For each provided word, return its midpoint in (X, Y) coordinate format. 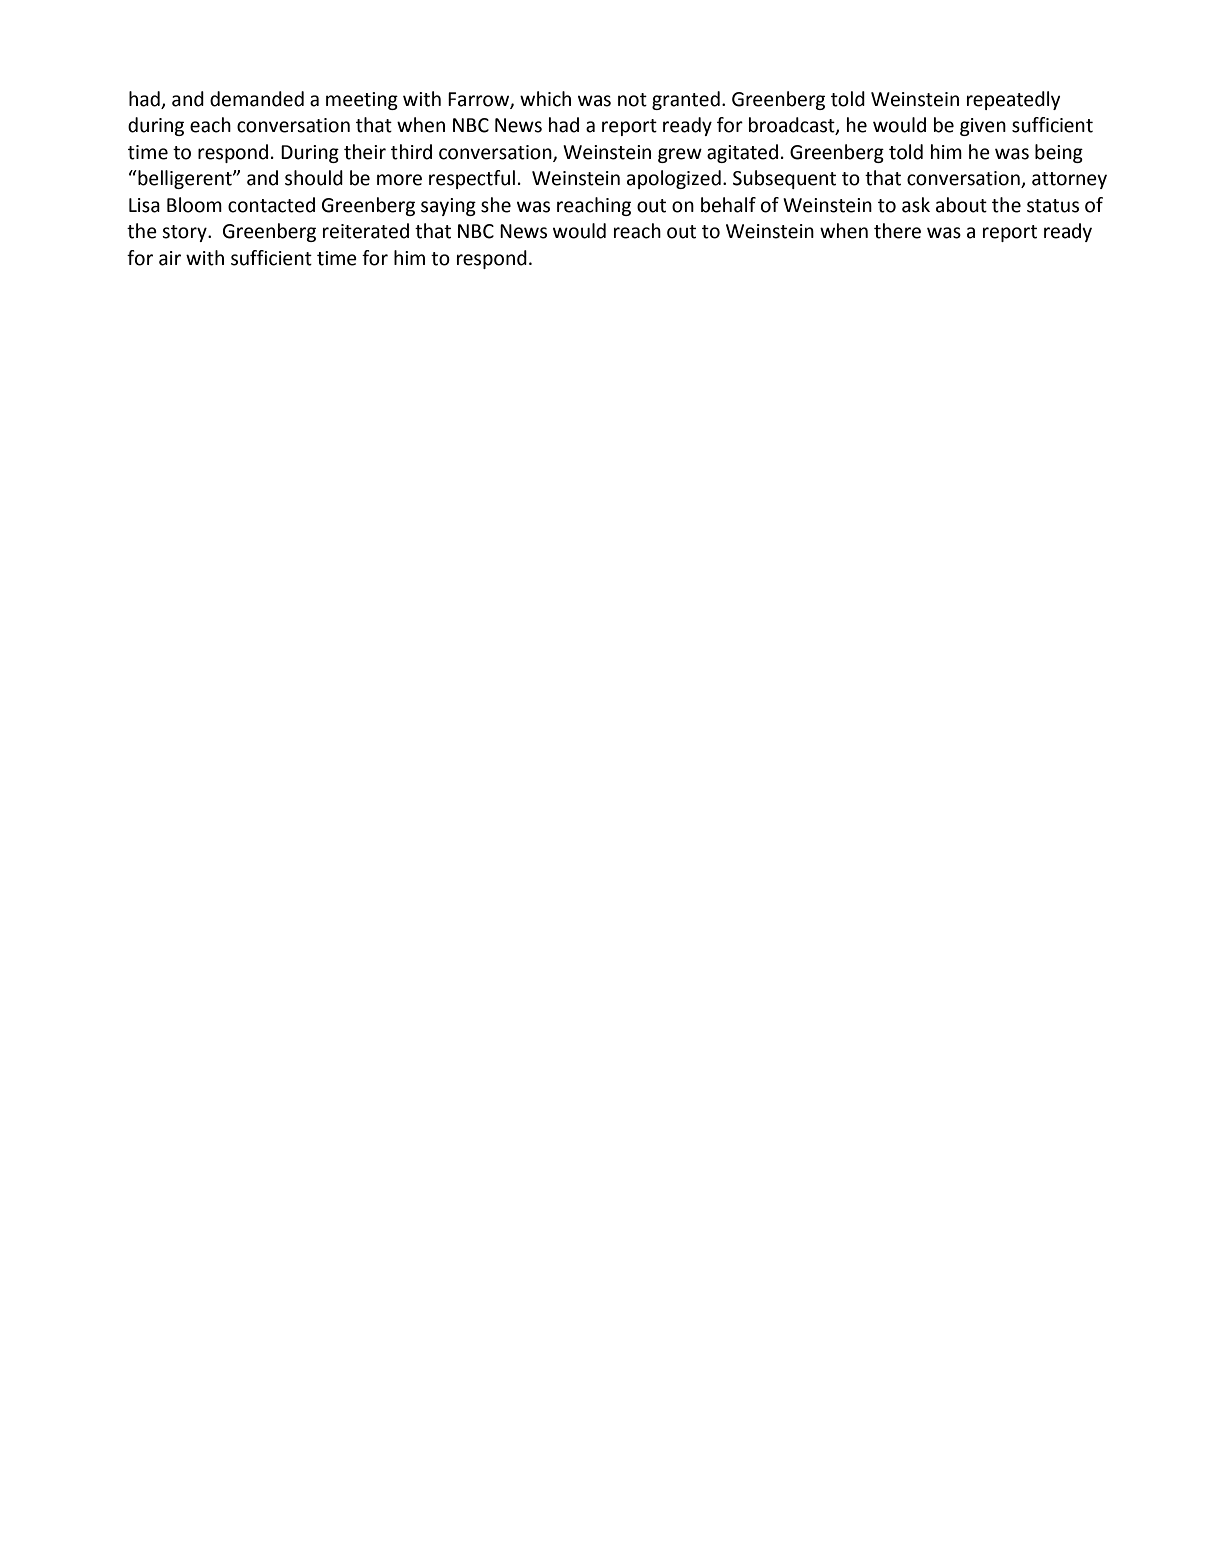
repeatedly (1013, 100)
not (632, 100)
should (314, 178)
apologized (674, 179)
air (170, 258)
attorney (1069, 180)
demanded (257, 99)
